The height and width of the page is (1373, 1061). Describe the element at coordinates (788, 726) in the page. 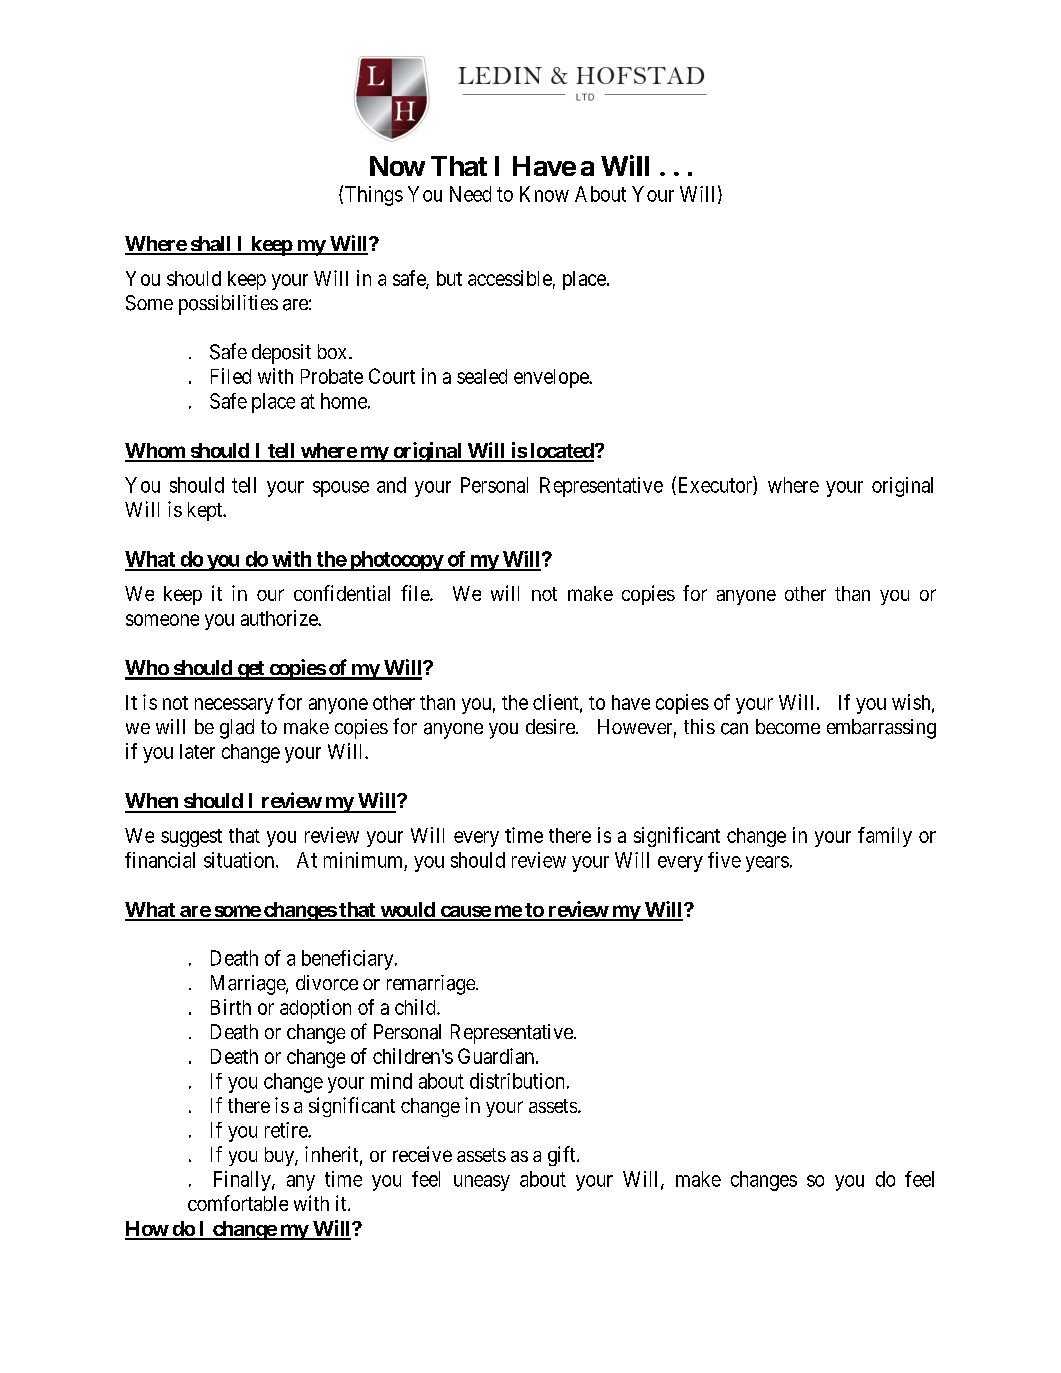

I see `become` at that location.
